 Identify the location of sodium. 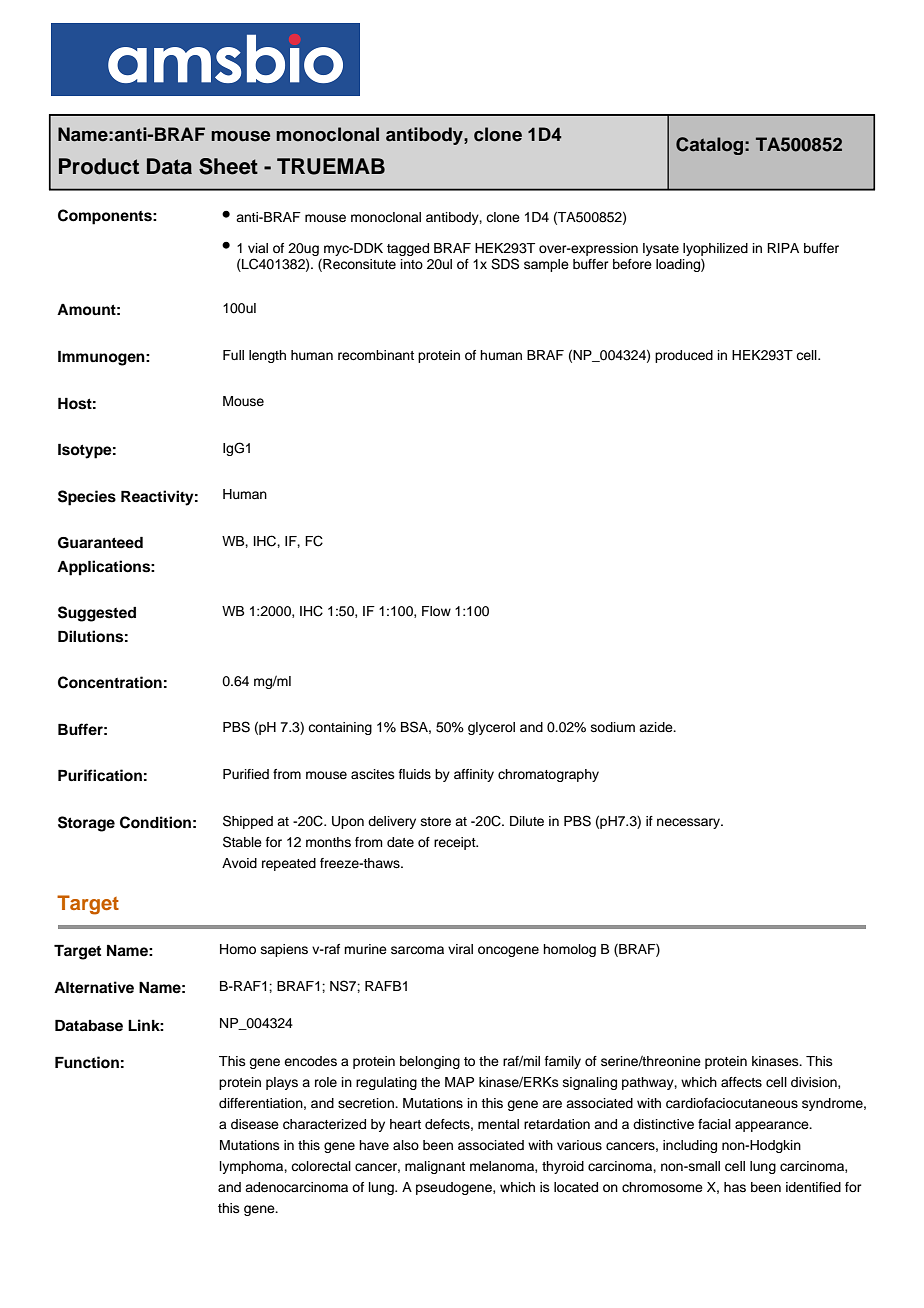
(613, 727).
